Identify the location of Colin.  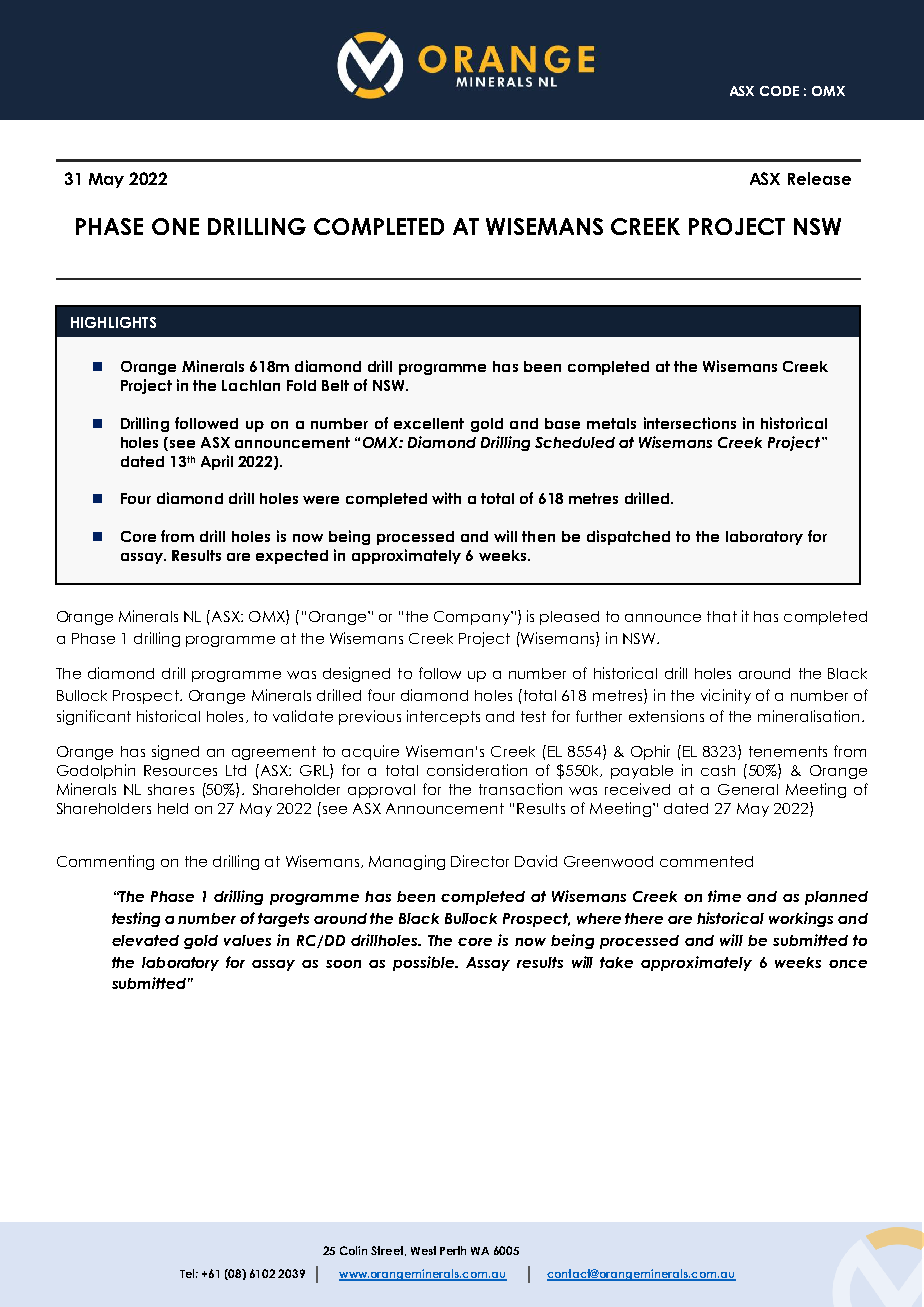
(353, 1250).
